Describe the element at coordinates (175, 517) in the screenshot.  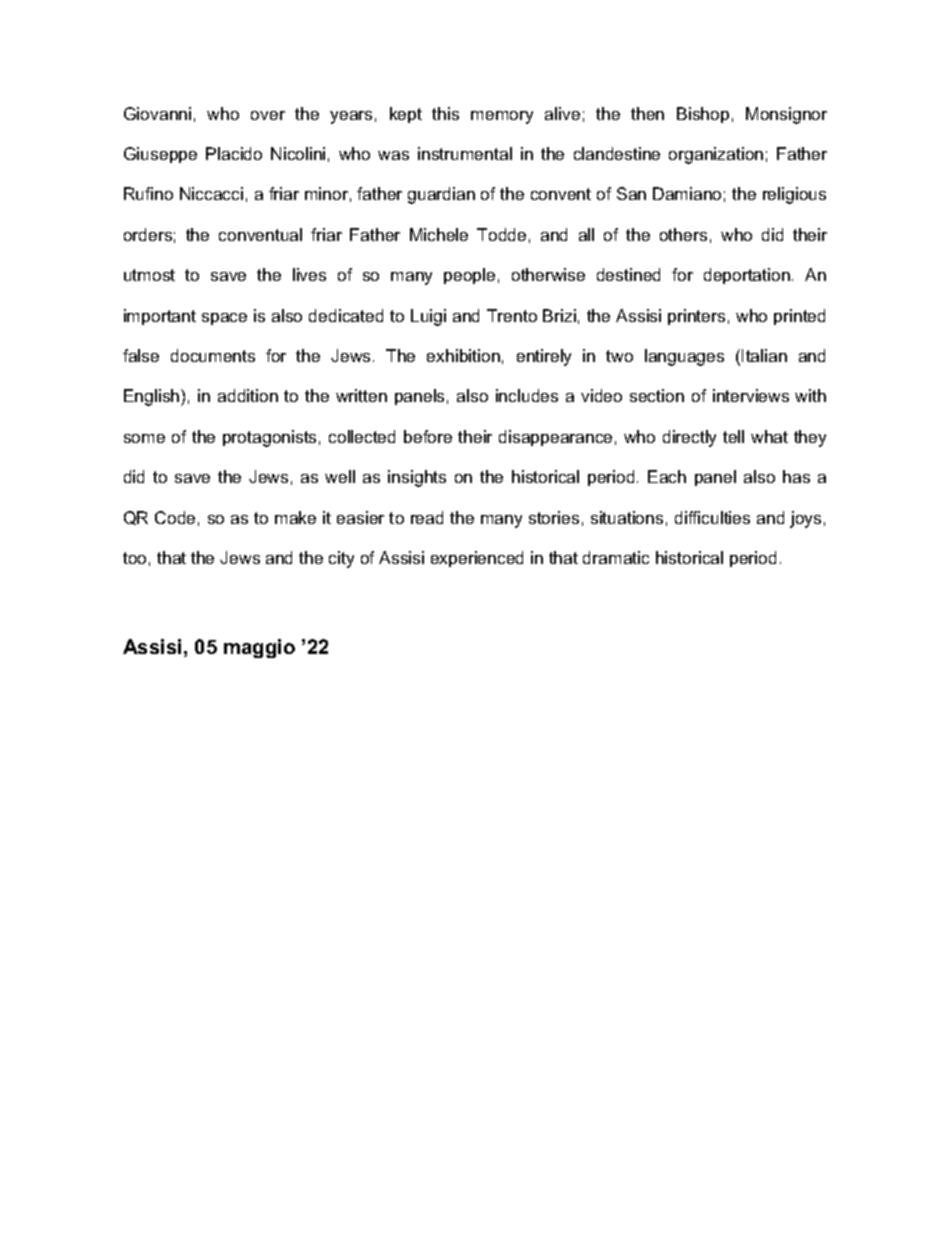
I see `Code` at that location.
